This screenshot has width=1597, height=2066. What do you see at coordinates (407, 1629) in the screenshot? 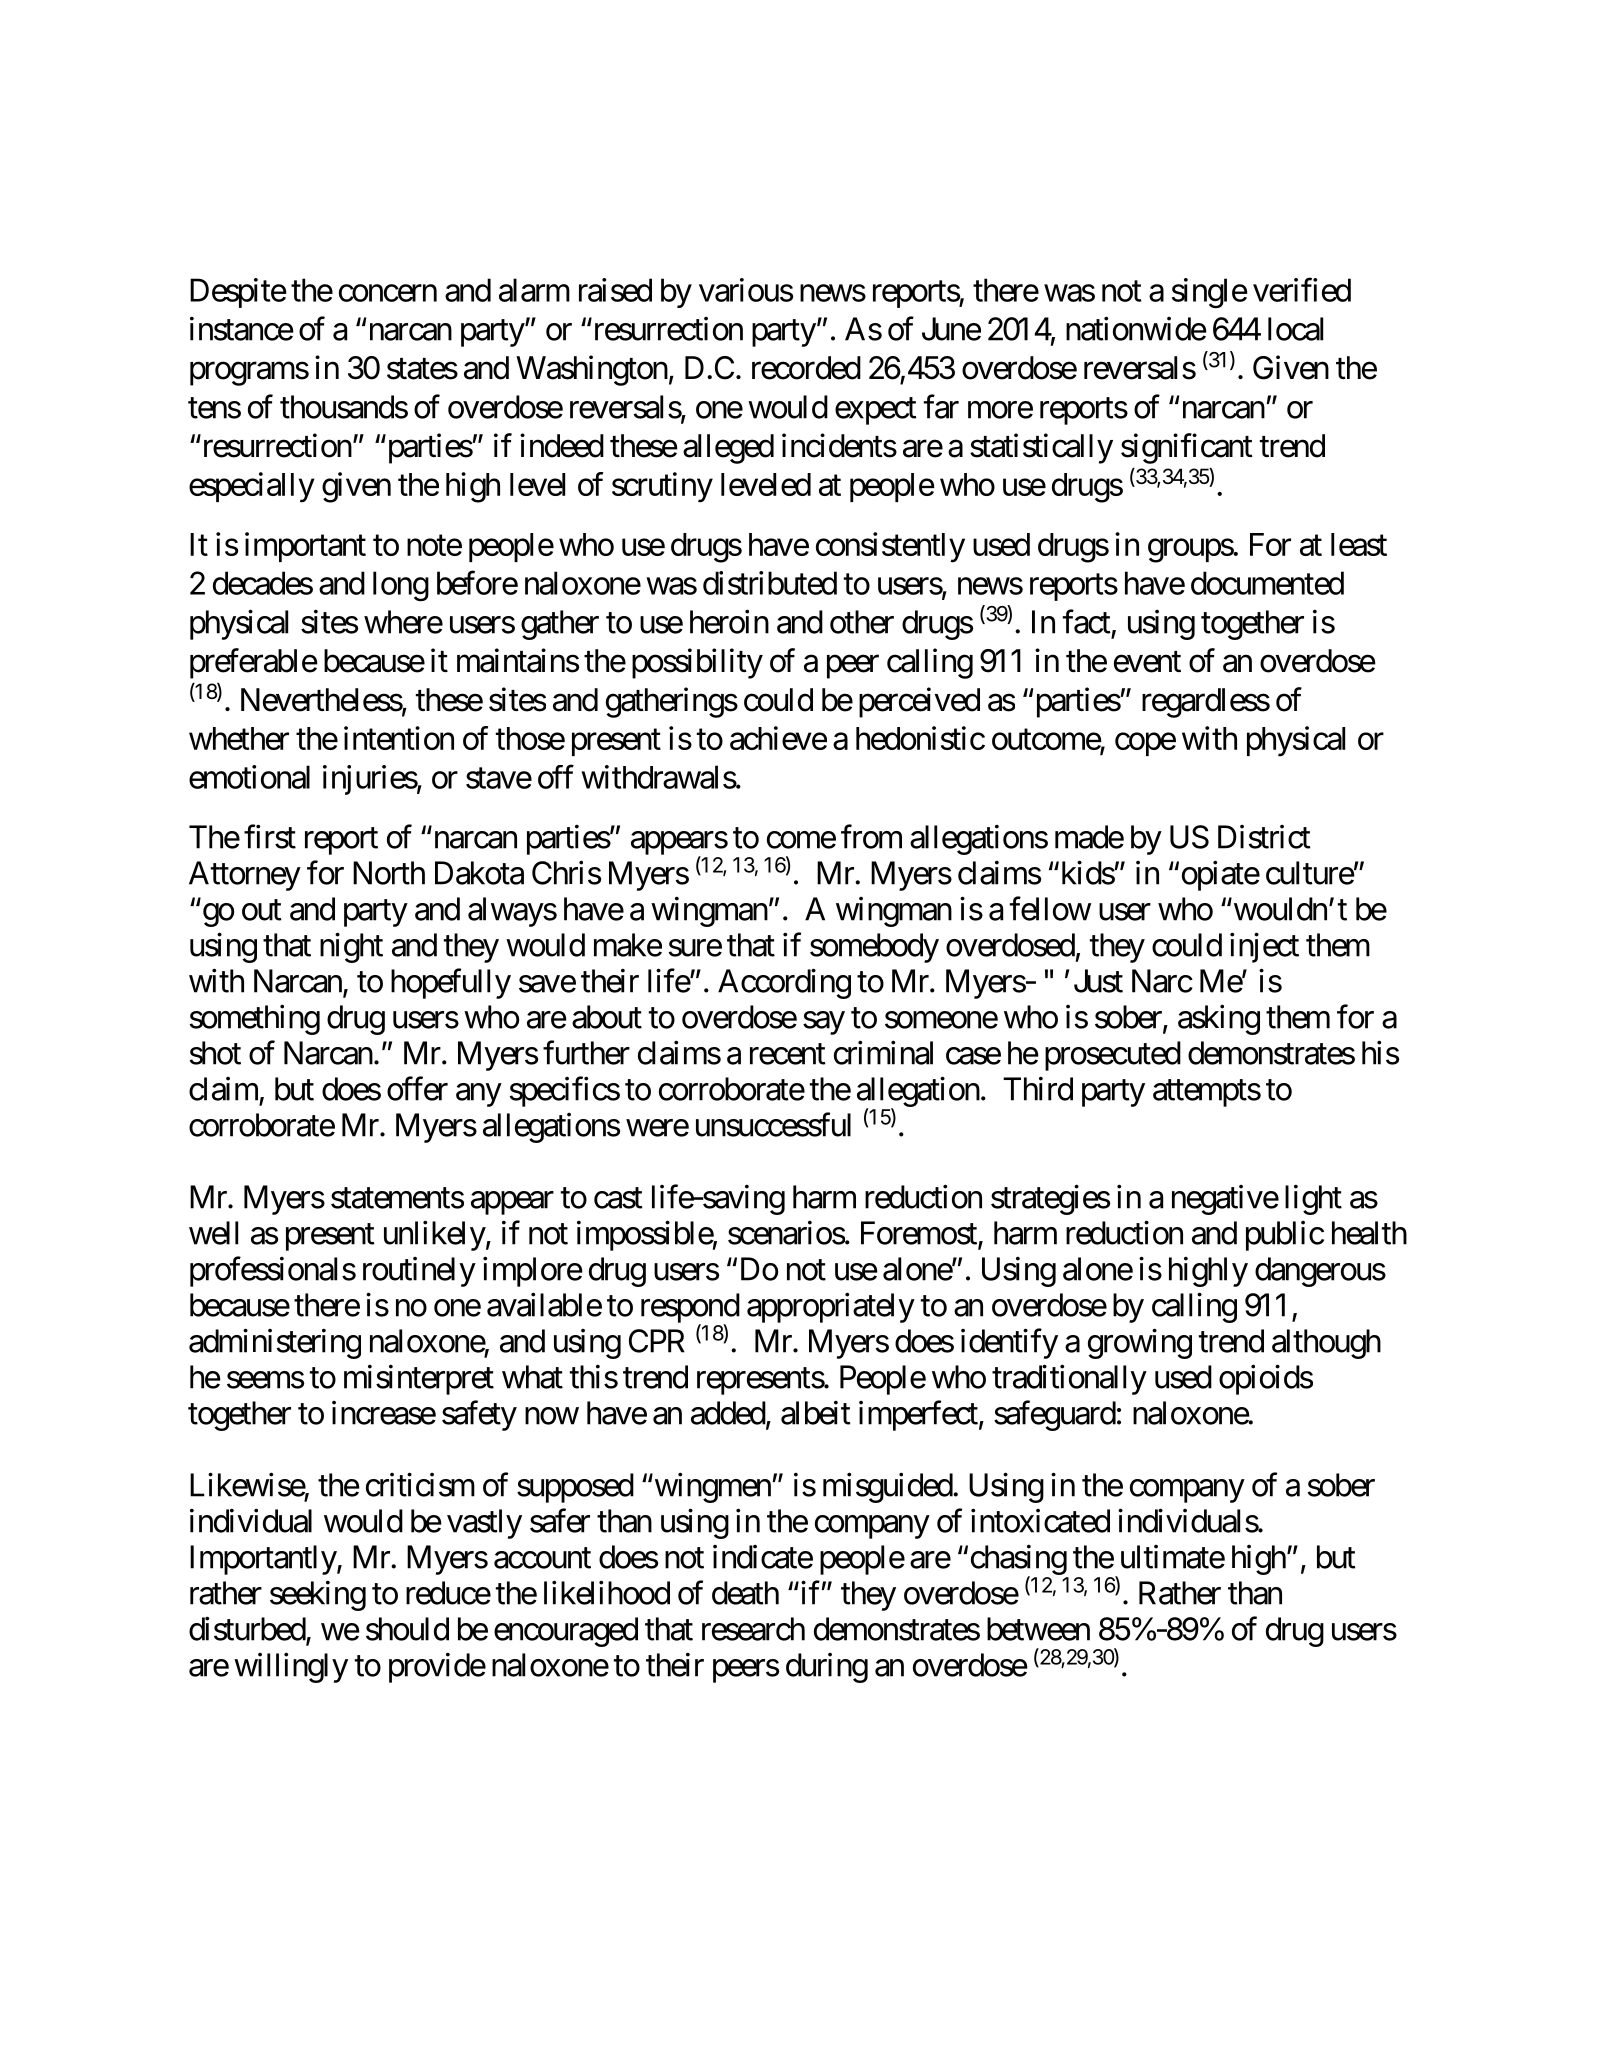
I see `should` at bounding box center [407, 1629].
